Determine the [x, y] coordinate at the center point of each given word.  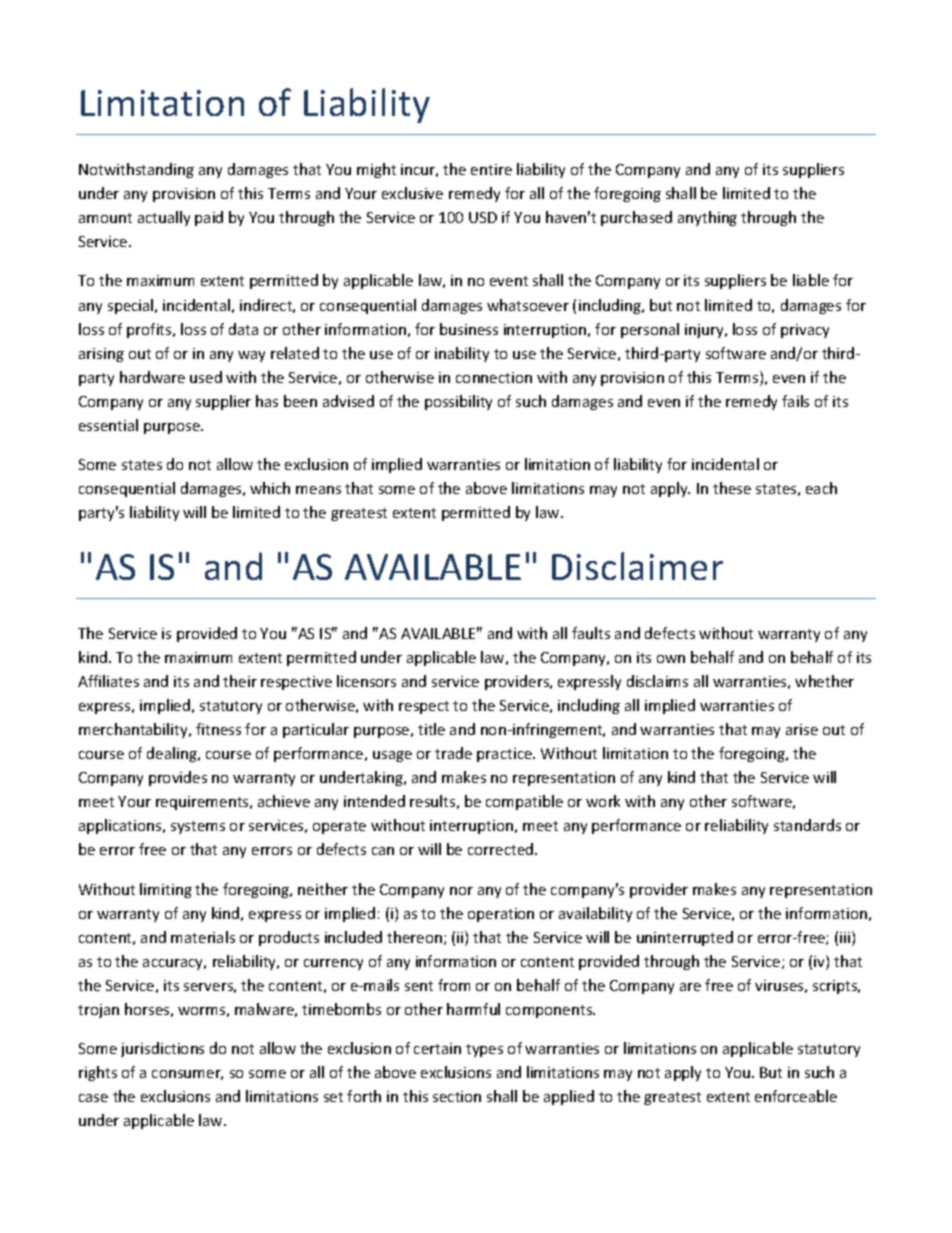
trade [453, 753]
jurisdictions [162, 1049]
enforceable [796, 1096]
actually [164, 218]
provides [178, 778]
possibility [458, 402]
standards [807, 825]
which [270, 488]
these [732, 488]
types [484, 1050]
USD [483, 217]
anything [707, 218]
